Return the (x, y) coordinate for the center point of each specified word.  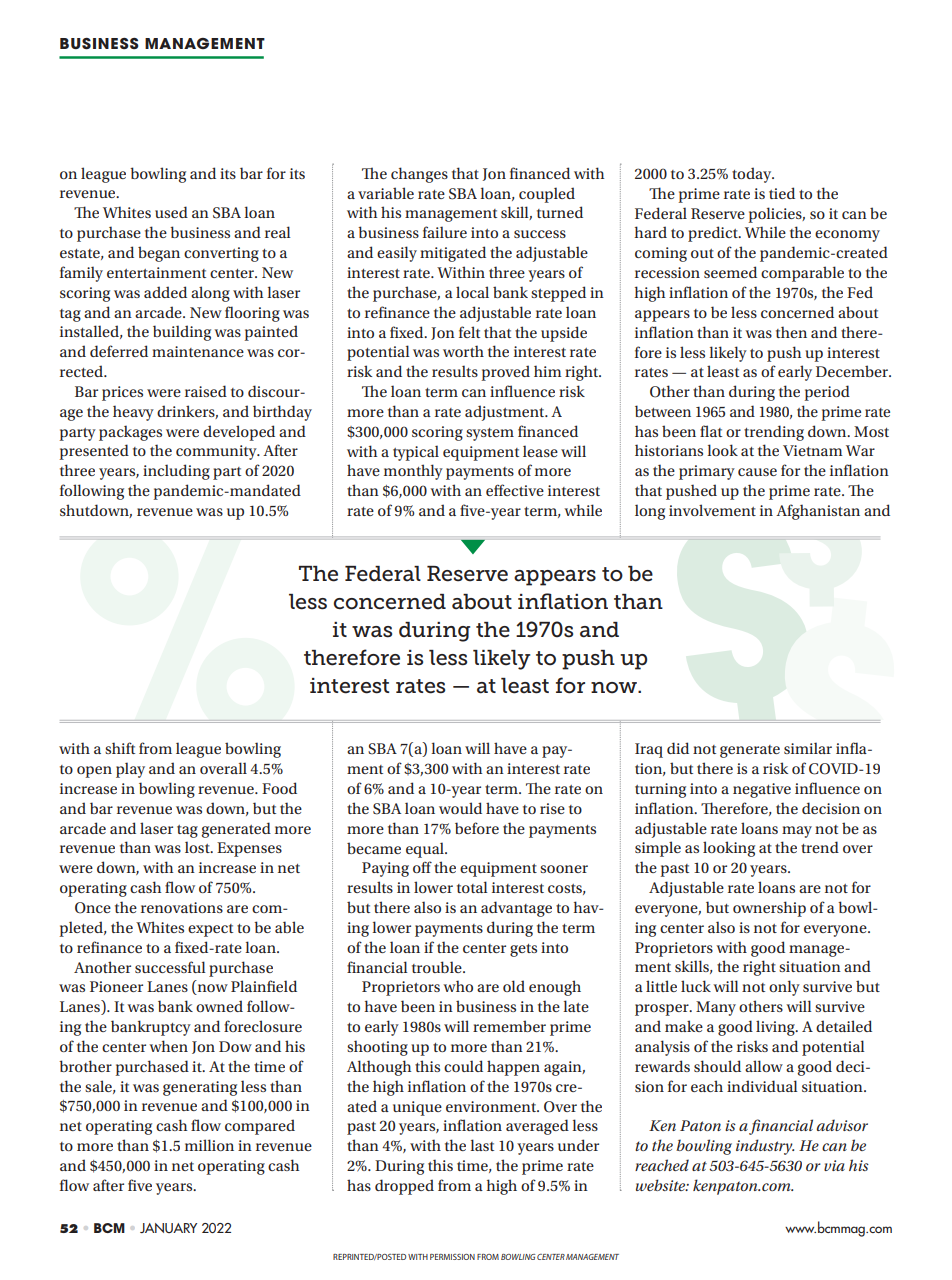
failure (445, 232)
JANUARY (168, 1228)
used (171, 212)
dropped (404, 1187)
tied (782, 193)
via (834, 1165)
